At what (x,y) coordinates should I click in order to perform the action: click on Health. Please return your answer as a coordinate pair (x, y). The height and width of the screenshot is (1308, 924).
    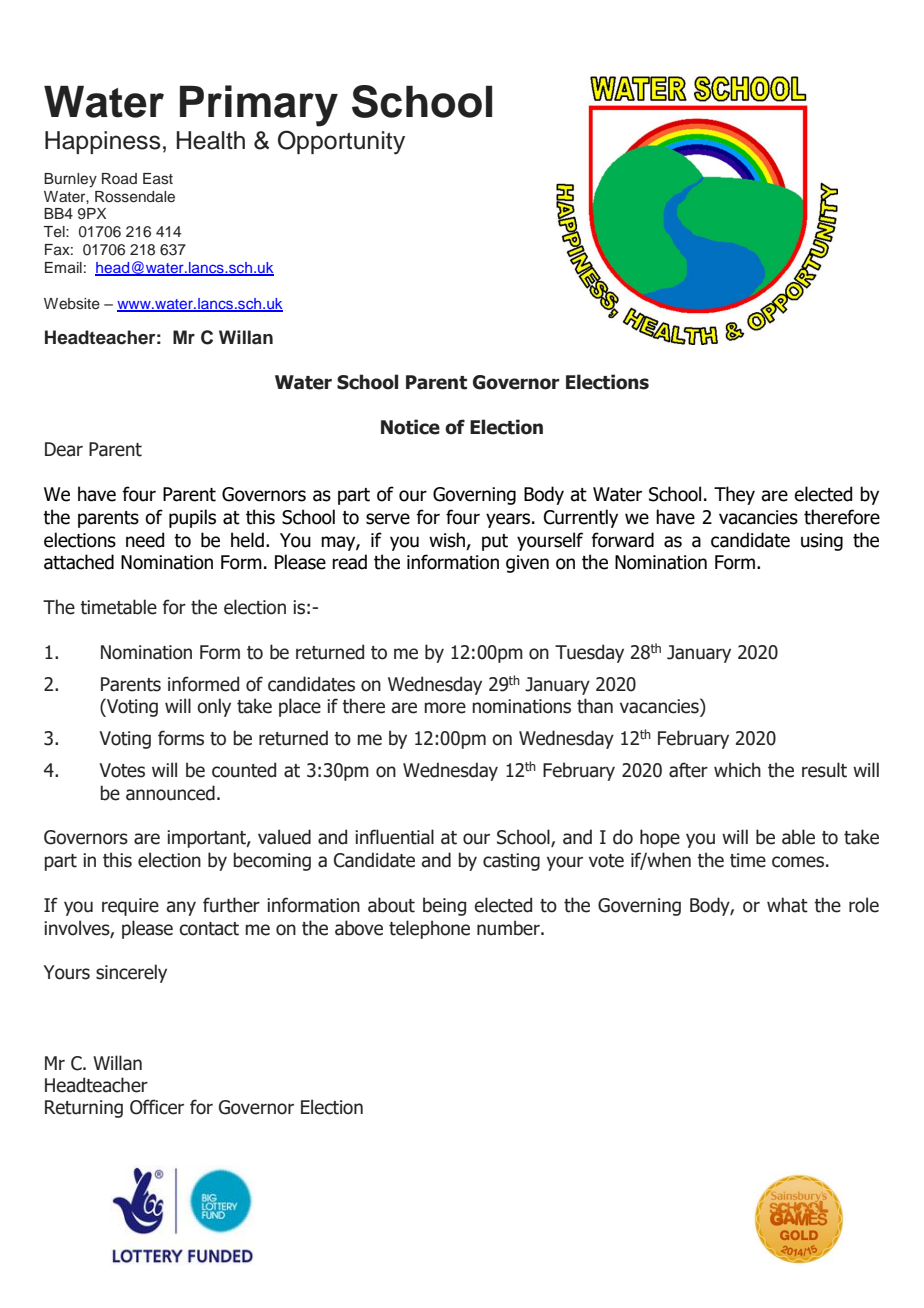
    Looking at the image, I should click on (211, 140).
